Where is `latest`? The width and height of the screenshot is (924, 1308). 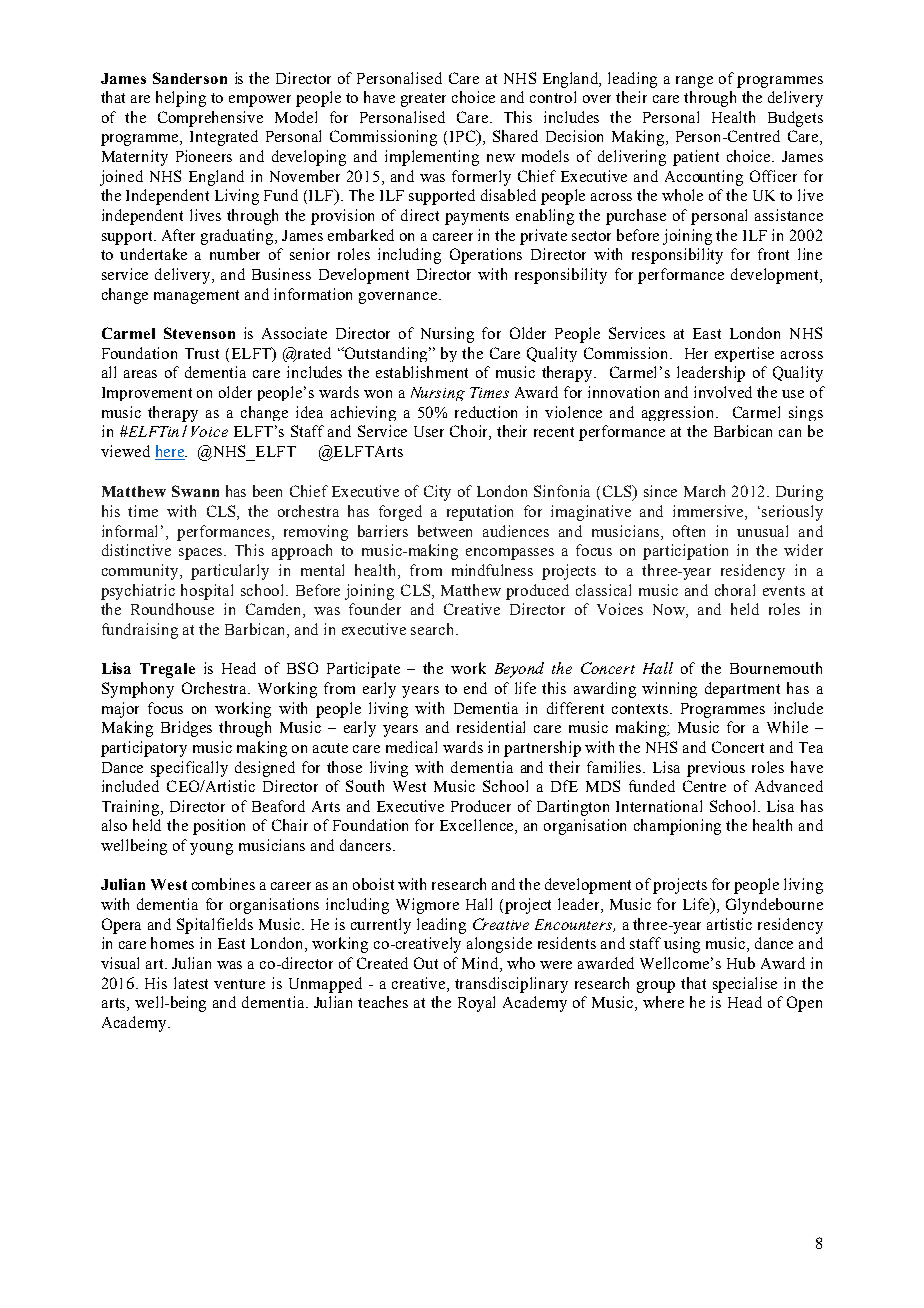
latest is located at coordinates (191, 983).
